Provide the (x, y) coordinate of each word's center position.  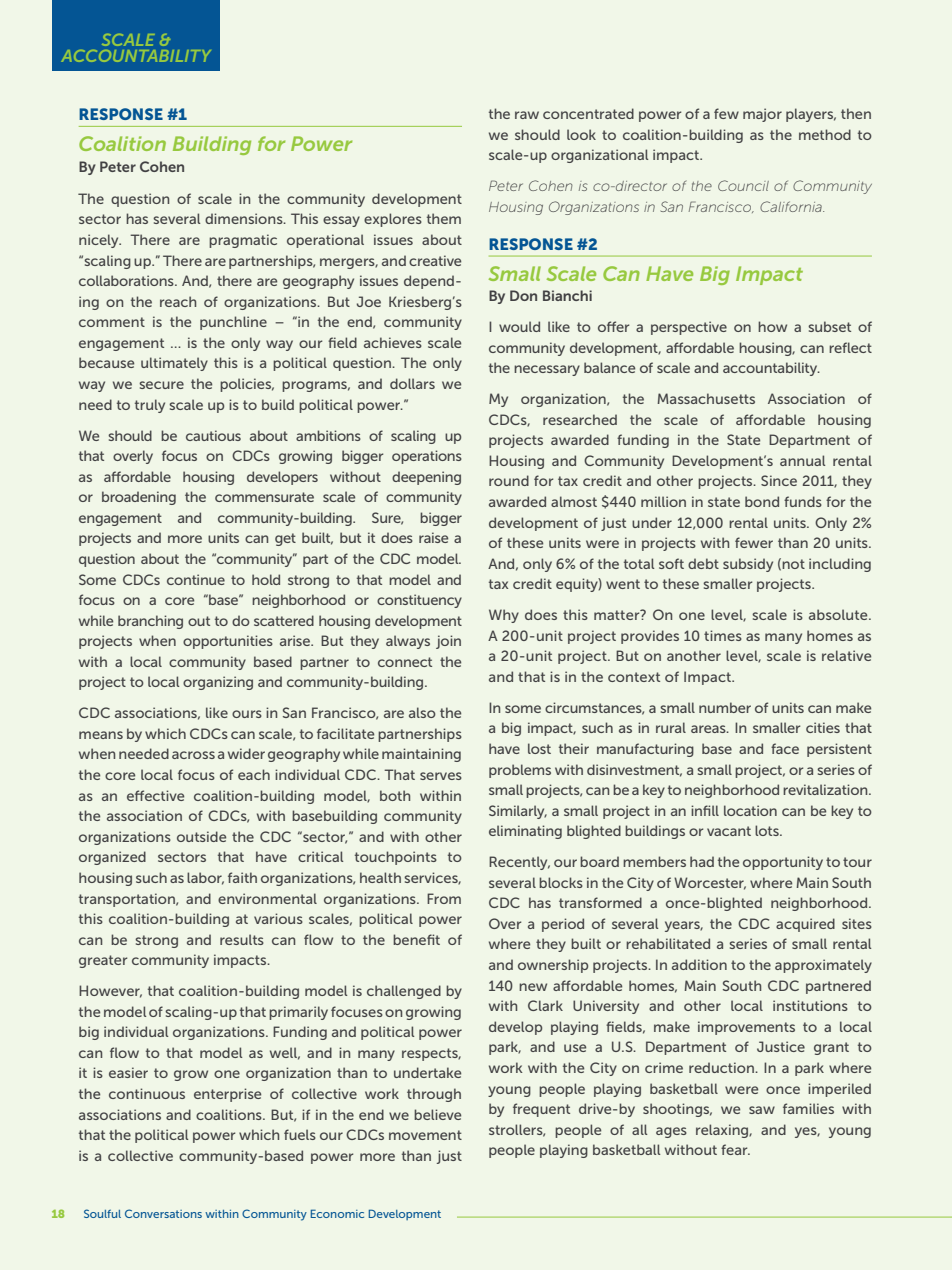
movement (425, 1135)
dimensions (245, 218)
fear (735, 1149)
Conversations (163, 1213)
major (762, 115)
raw (527, 115)
